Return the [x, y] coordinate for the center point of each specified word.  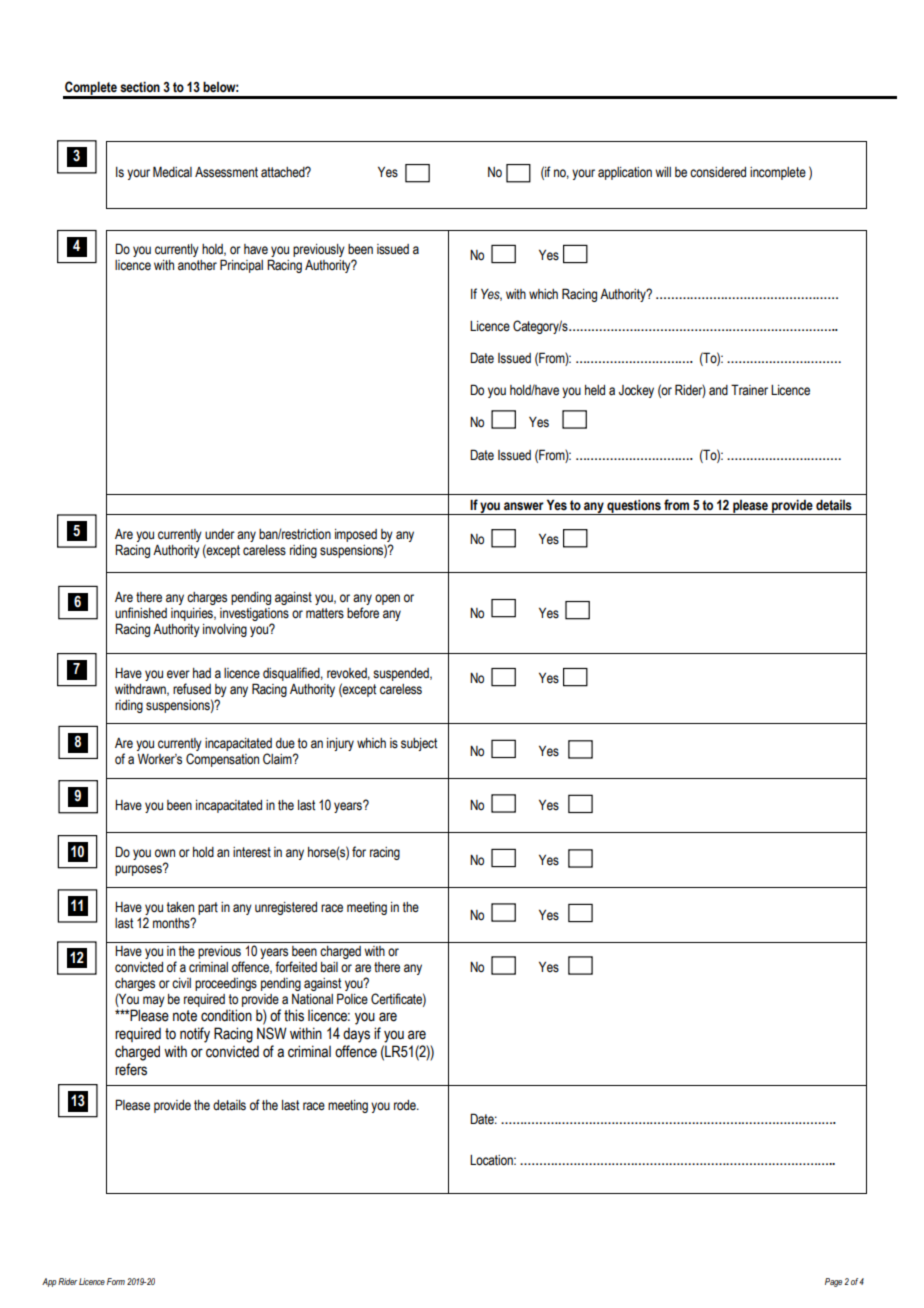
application [625, 173]
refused [192, 689]
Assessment [226, 172]
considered [718, 172]
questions [634, 507]
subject [419, 744]
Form [116, 1281]
